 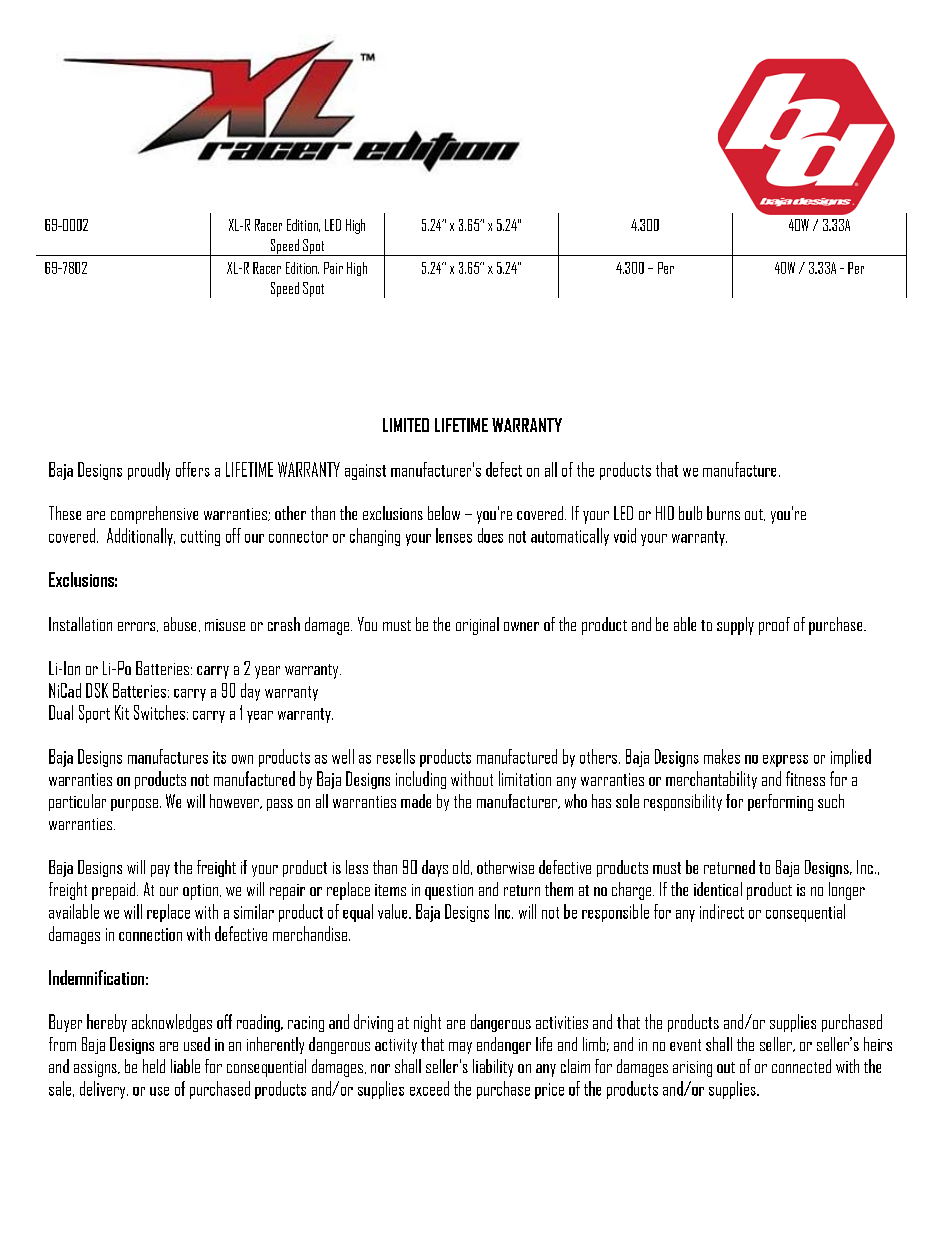 What do you see at coordinates (219, 757) in the image?
I see `its` at bounding box center [219, 757].
